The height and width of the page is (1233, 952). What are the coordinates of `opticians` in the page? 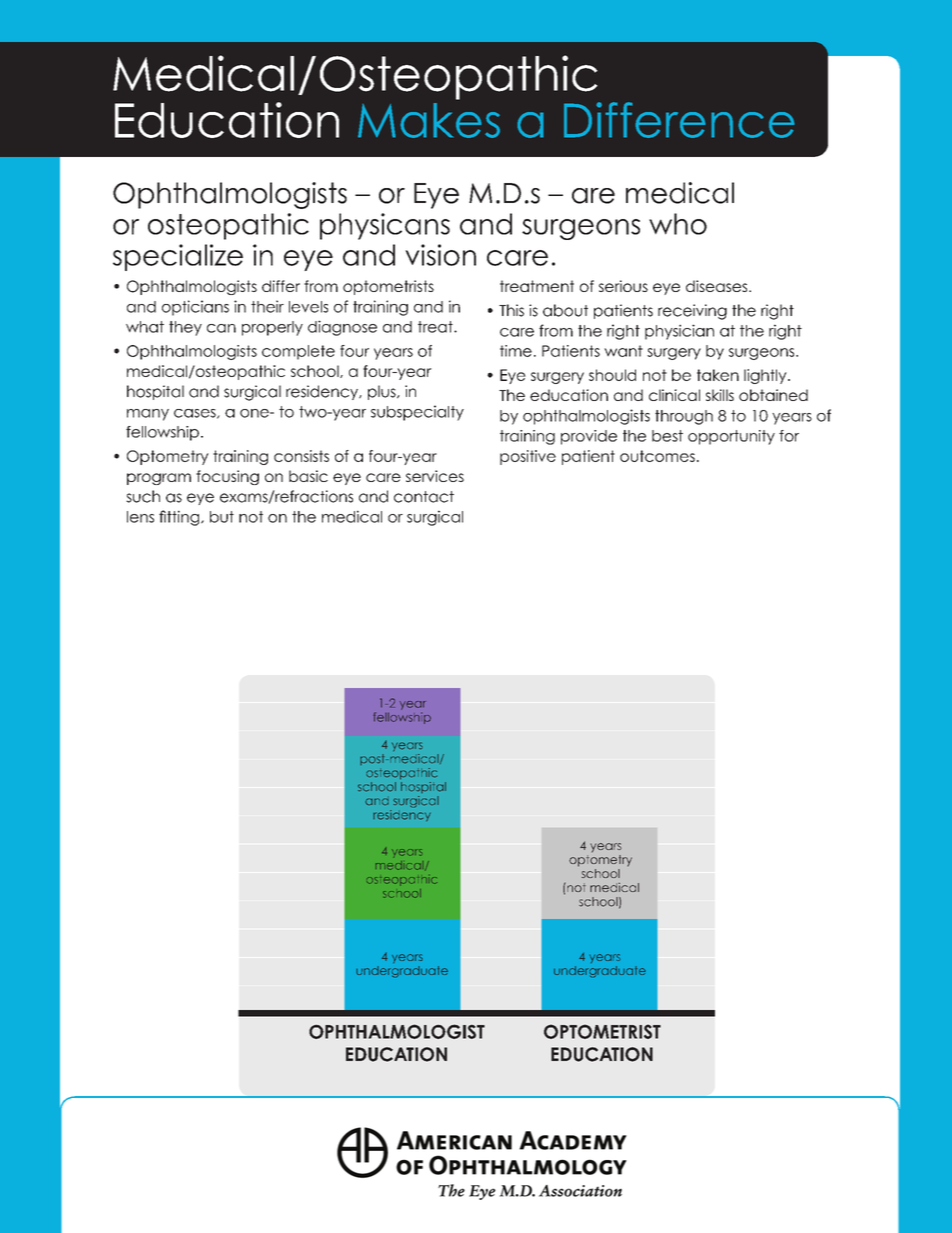 It's located at (195, 308).
